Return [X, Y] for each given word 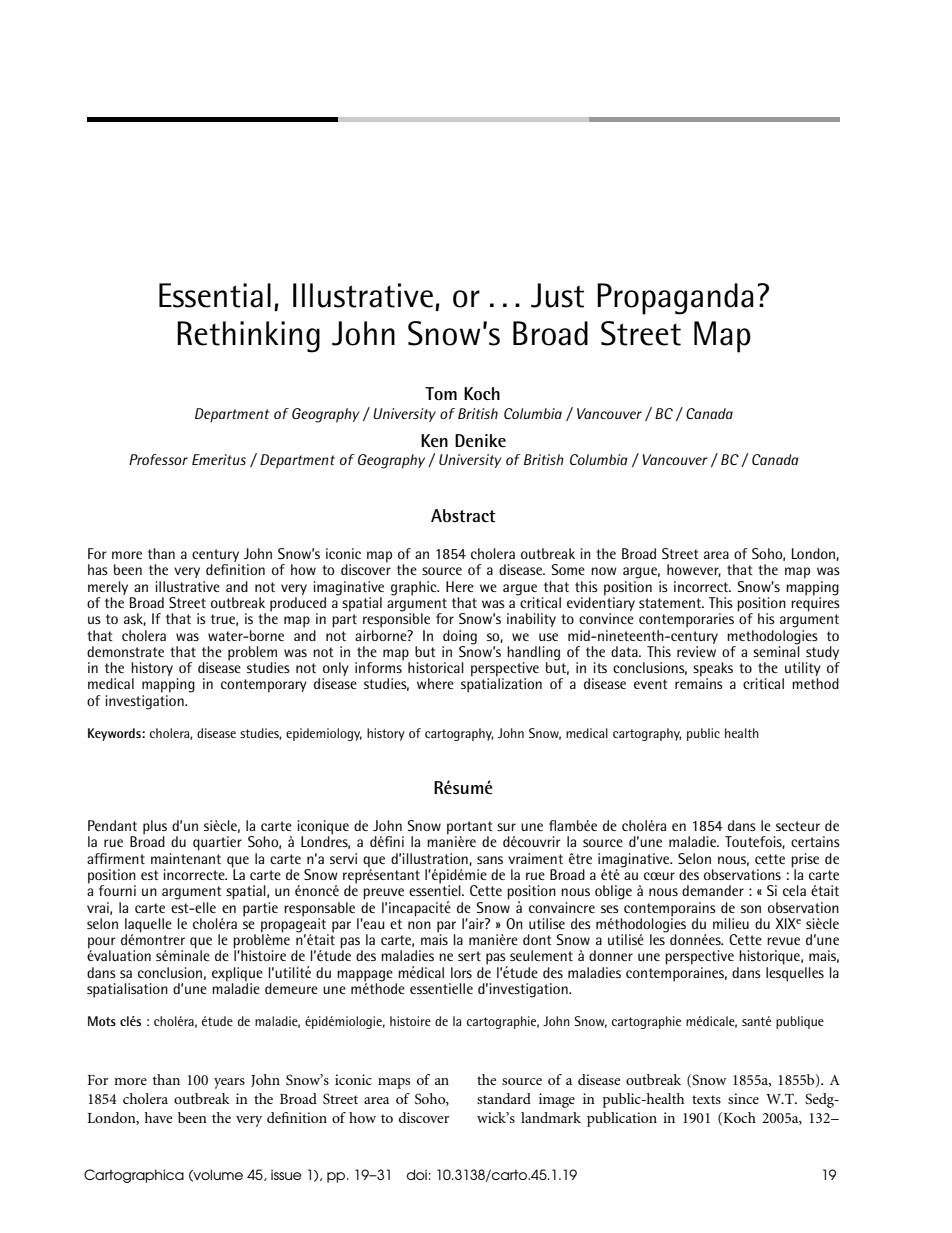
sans [490, 860]
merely [108, 588]
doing [460, 637]
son [751, 909]
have [158, 1117]
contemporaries [686, 620]
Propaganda [675, 299]
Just [557, 295]
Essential [215, 295]
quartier [217, 843]
